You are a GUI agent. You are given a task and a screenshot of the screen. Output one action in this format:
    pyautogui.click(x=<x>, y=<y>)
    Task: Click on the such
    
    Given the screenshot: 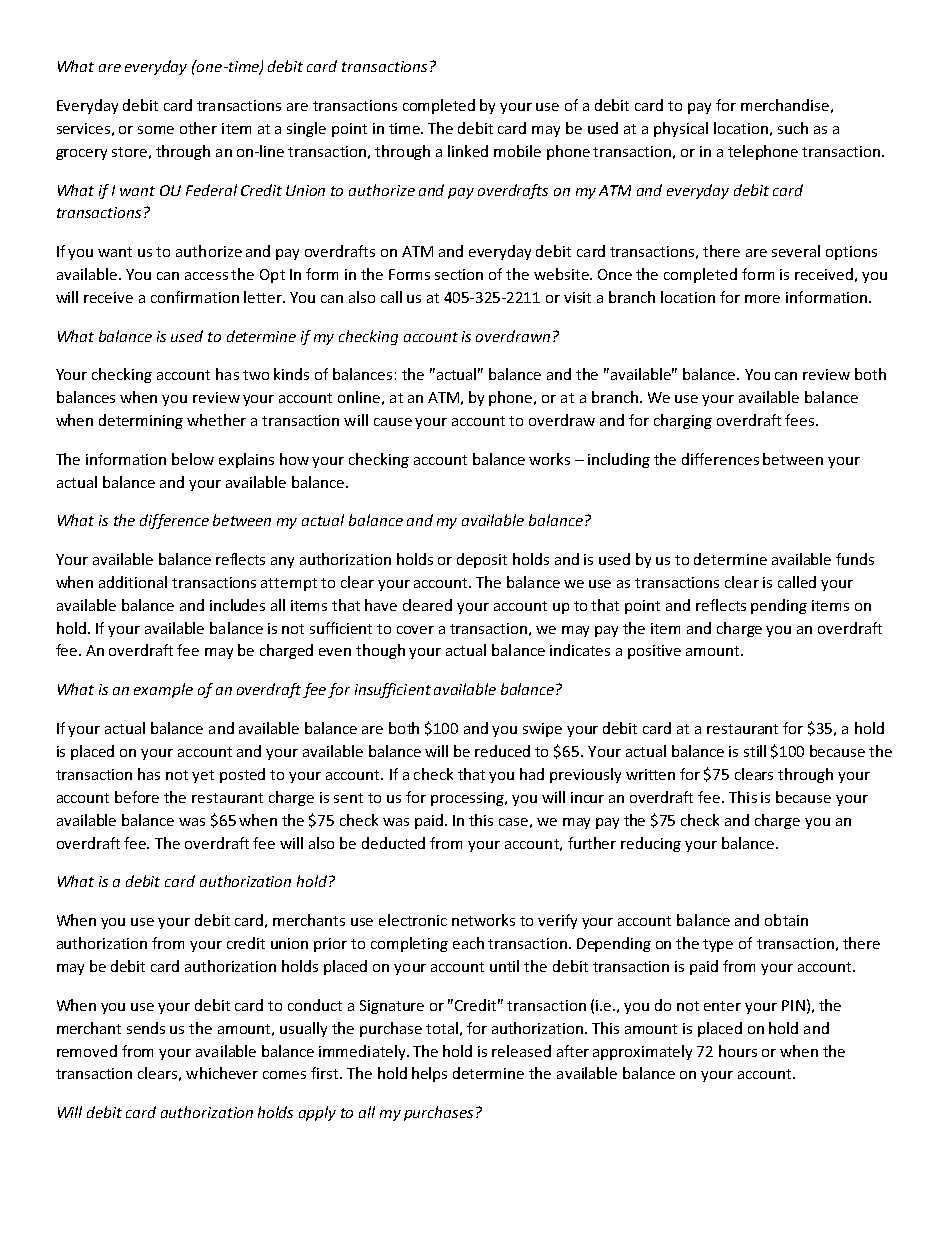 What is the action you would take?
    pyautogui.click(x=793, y=128)
